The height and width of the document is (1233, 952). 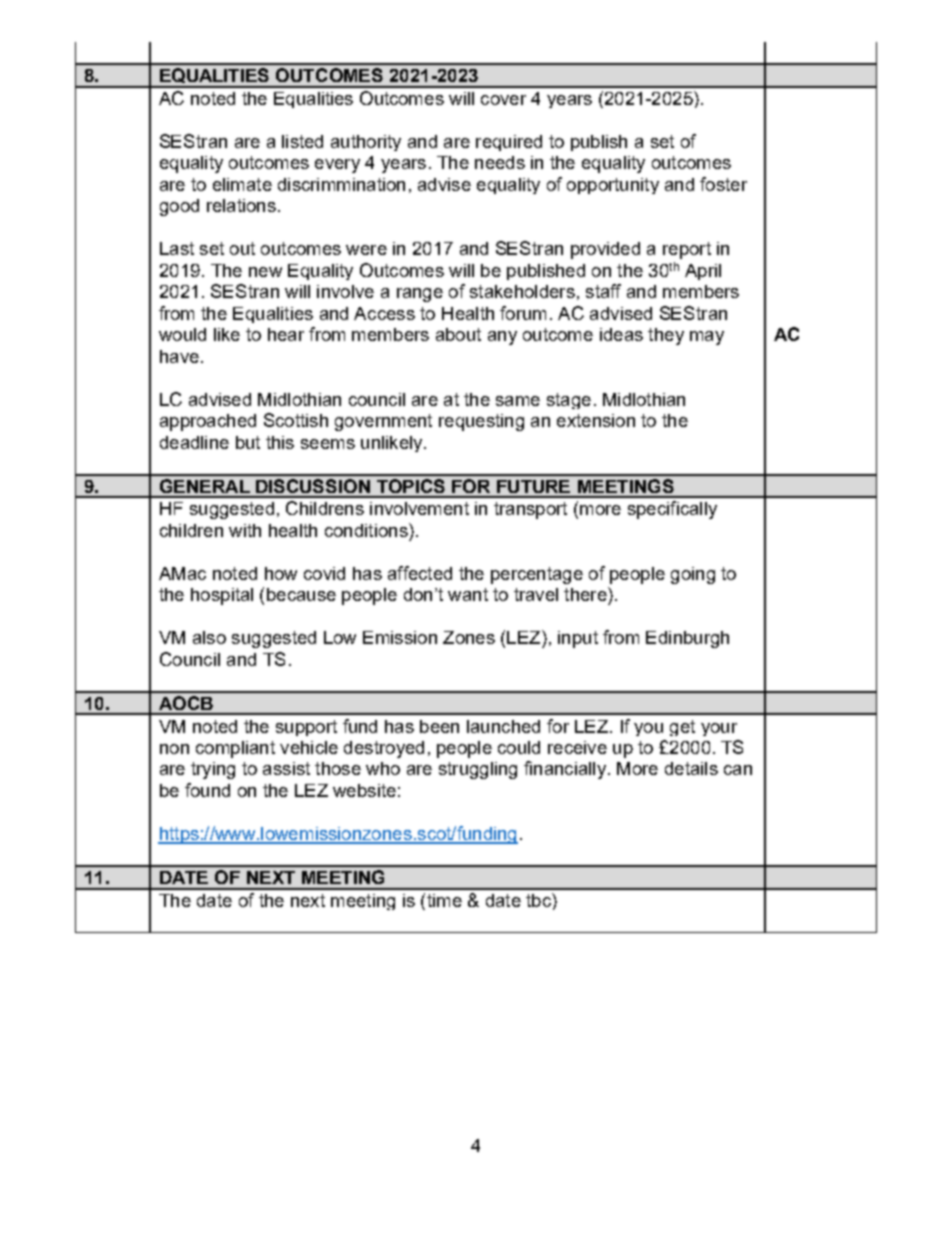 What do you see at coordinates (672, 510) in the document?
I see `specifically` at bounding box center [672, 510].
